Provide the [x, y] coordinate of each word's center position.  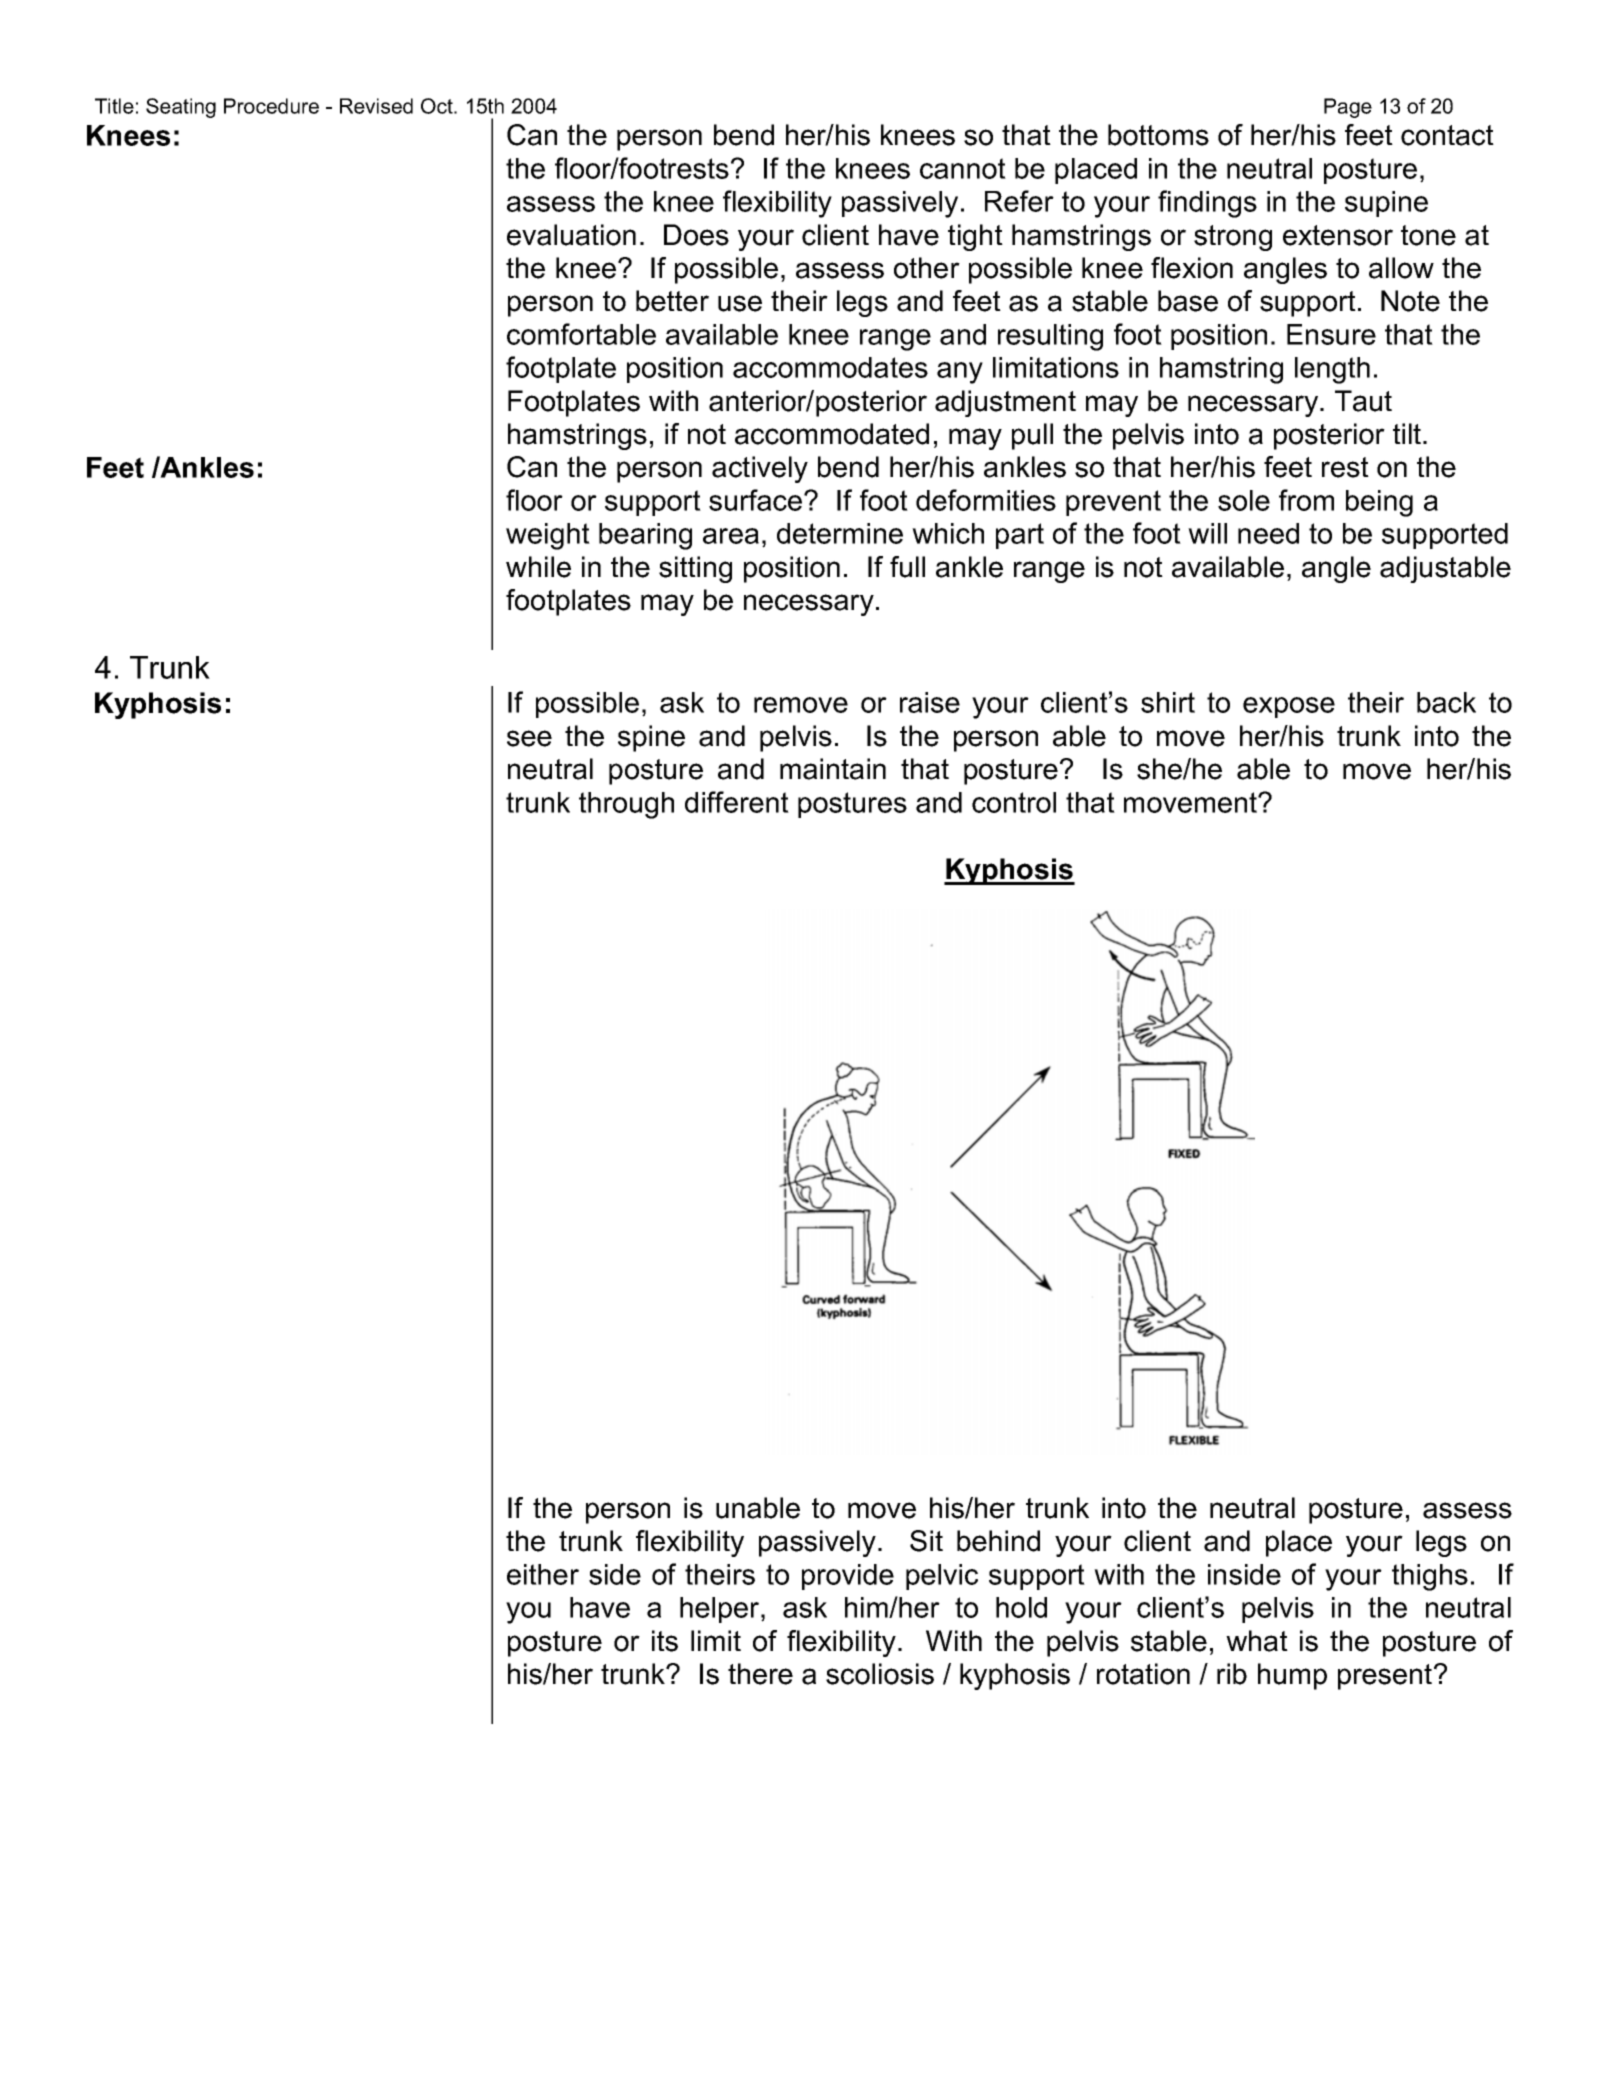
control [1014, 802]
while [538, 567]
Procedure [271, 106]
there [760, 1674]
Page [1348, 108]
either [543, 1574]
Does [696, 235]
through [626, 805]
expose [1289, 707]
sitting [695, 569]
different [737, 802]
